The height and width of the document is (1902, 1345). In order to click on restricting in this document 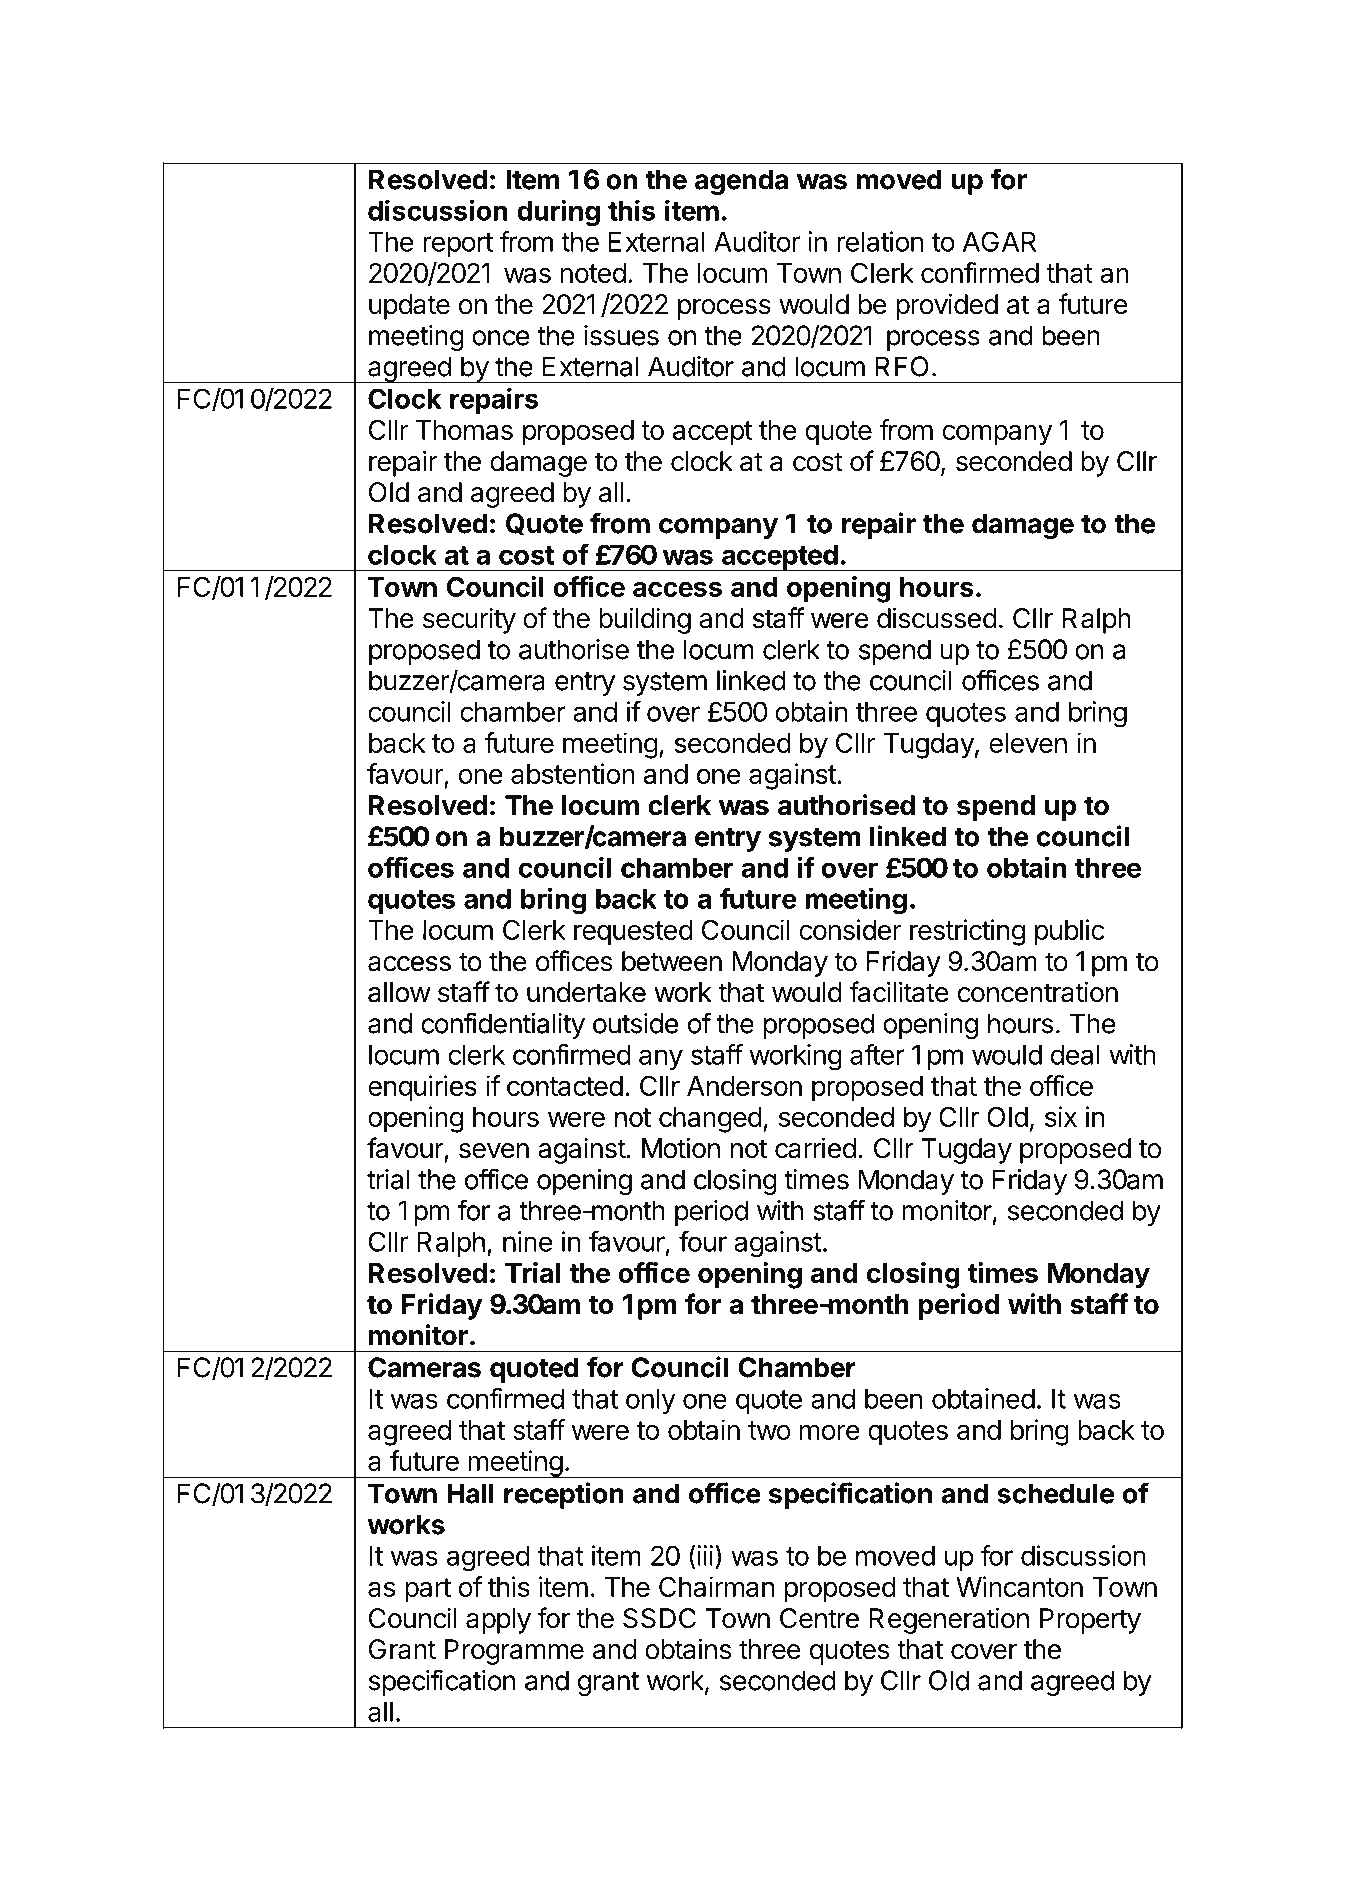, I will do `click(967, 932)`.
